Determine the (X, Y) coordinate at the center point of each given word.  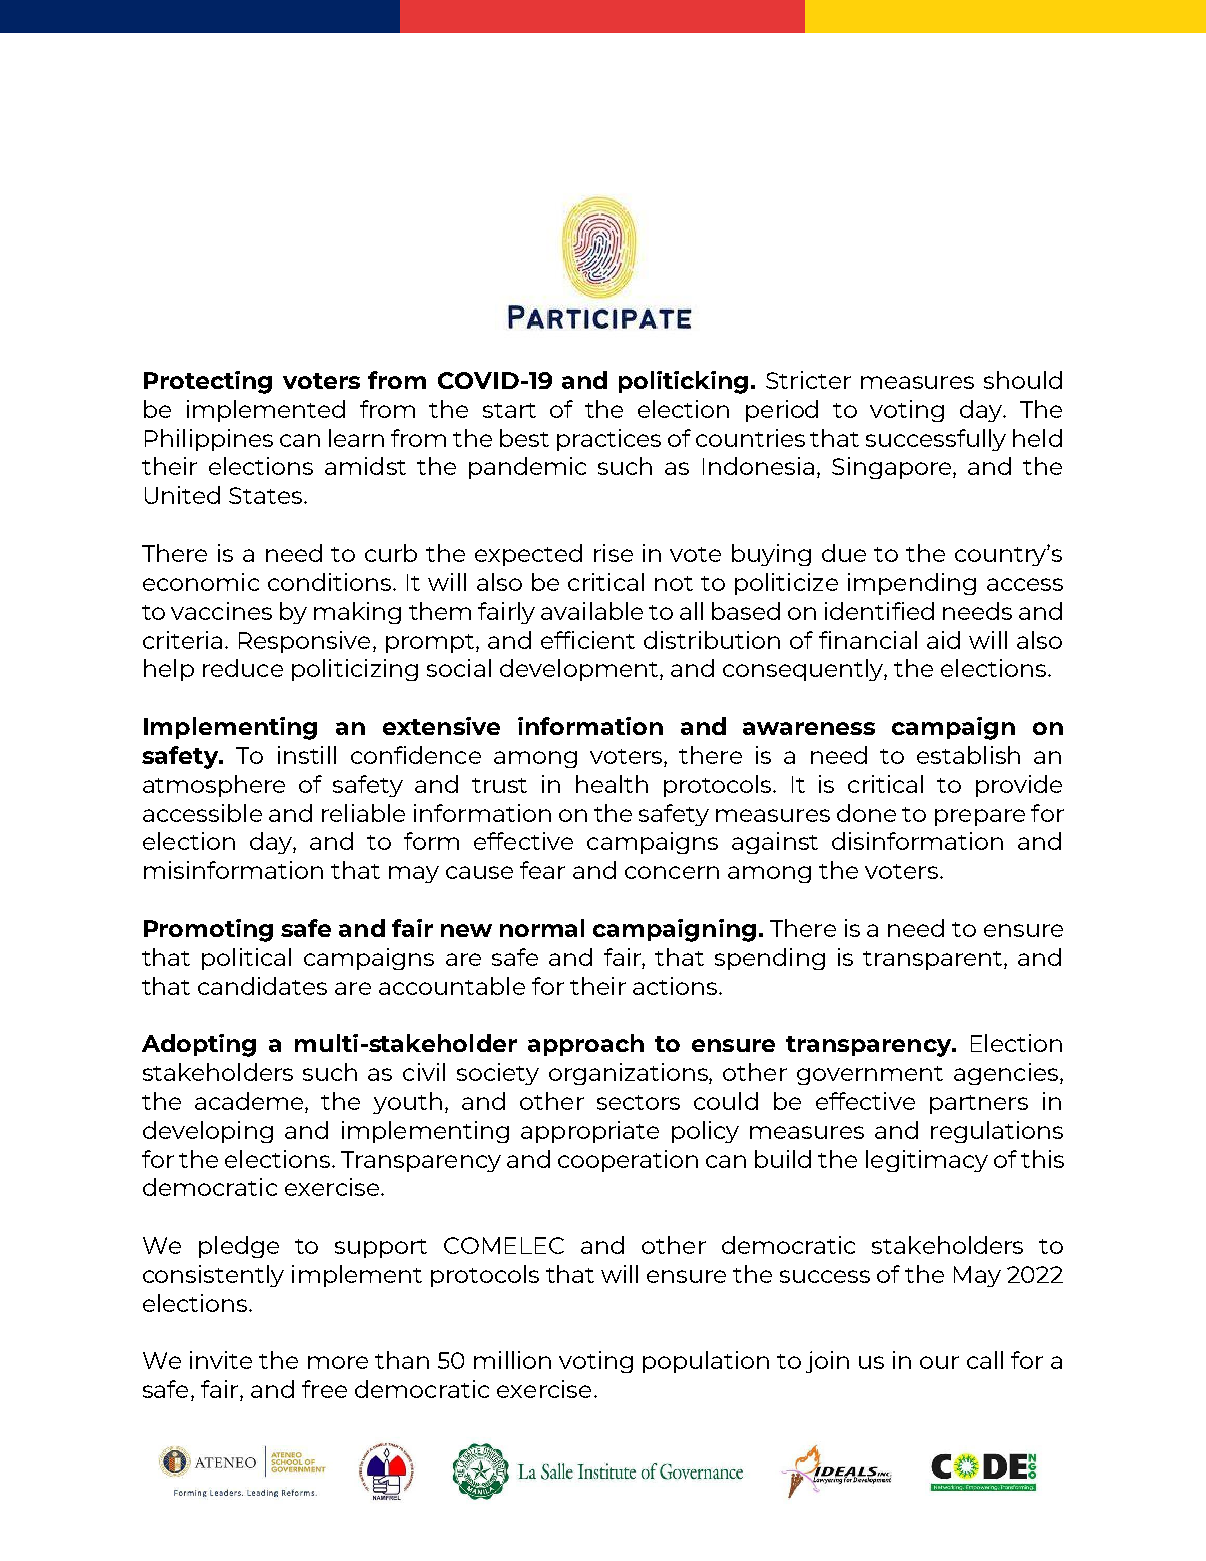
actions (676, 986)
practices (609, 440)
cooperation (628, 1161)
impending (912, 584)
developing (208, 1132)
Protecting (208, 382)
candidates (262, 986)
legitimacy (927, 1161)
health (612, 784)
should (1023, 380)
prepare (980, 817)
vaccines (221, 611)
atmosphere (214, 786)
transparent (934, 960)
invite (221, 1360)
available (592, 611)
